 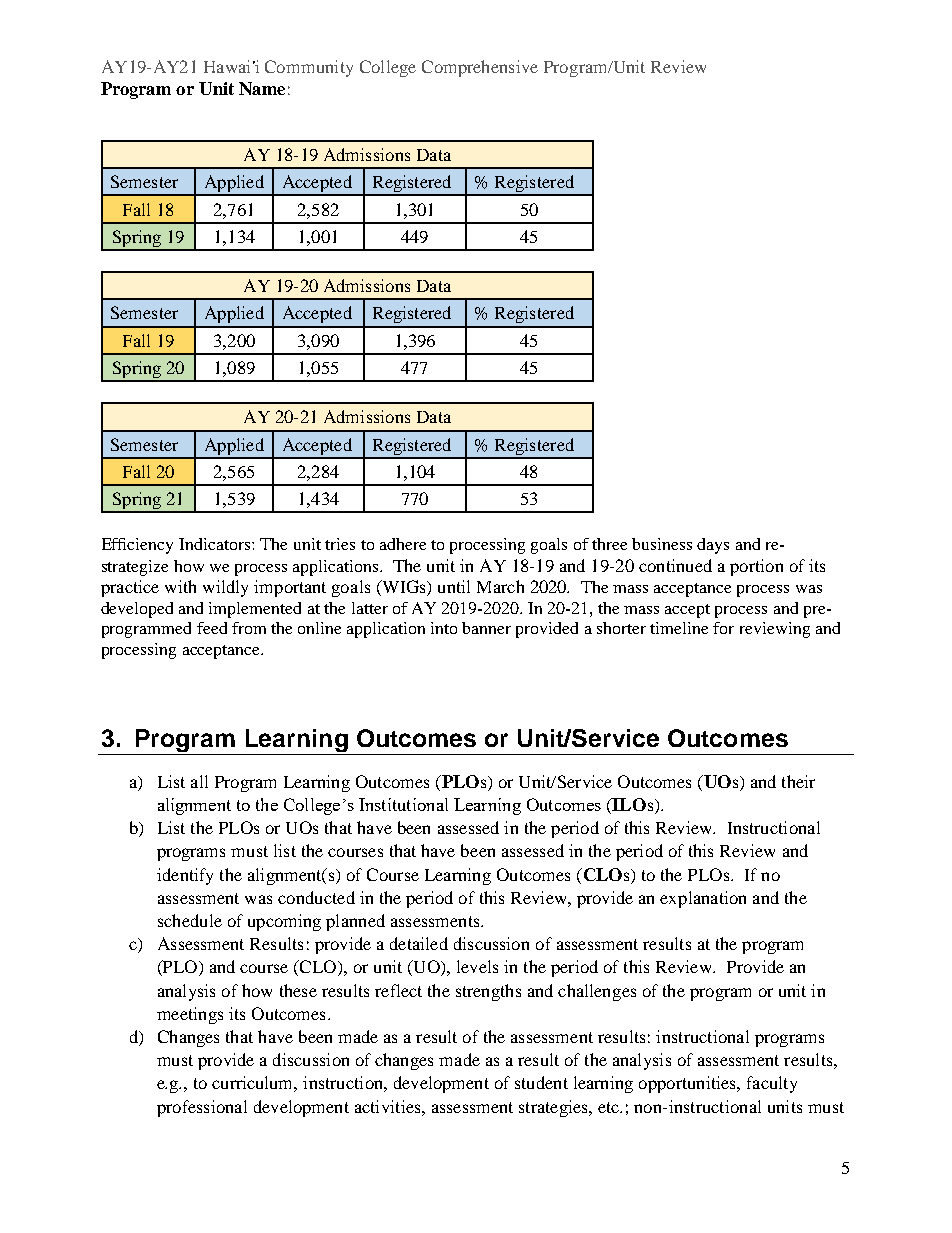 I want to click on Name, so click(x=262, y=88).
